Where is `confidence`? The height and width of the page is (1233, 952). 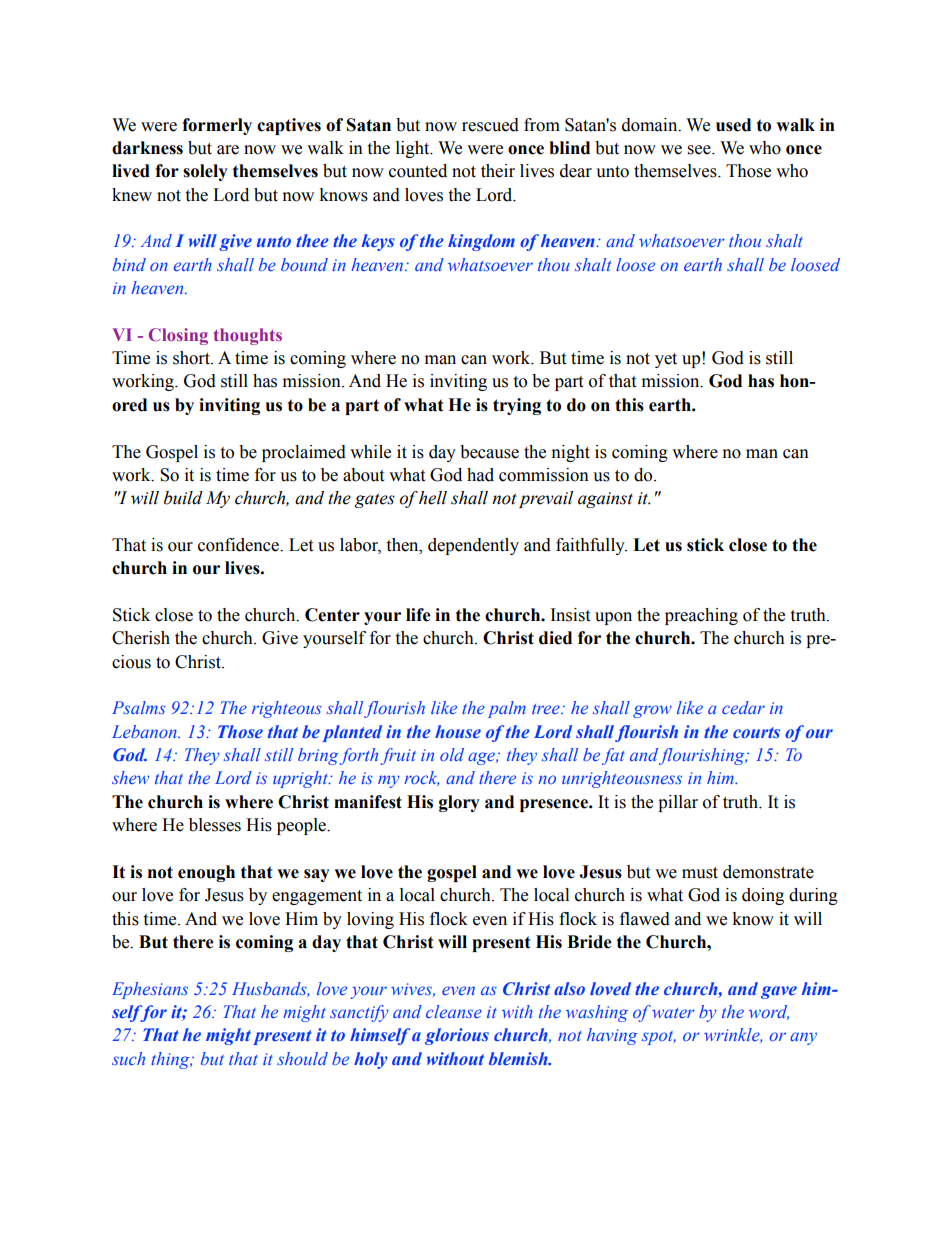 confidence is located at coordinates (239, 545).
